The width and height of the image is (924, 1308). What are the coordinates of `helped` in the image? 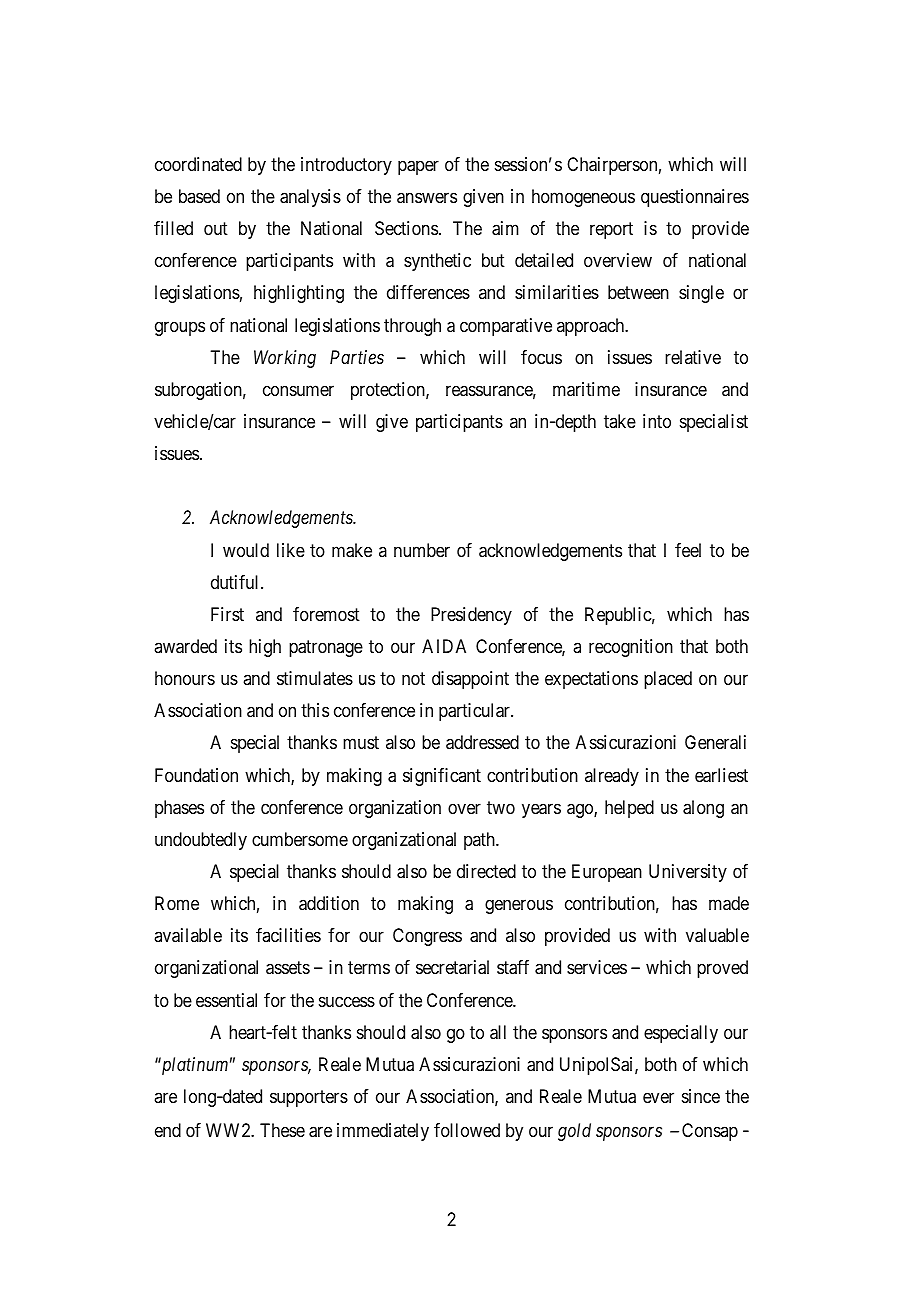 It's located at (629, 809).
